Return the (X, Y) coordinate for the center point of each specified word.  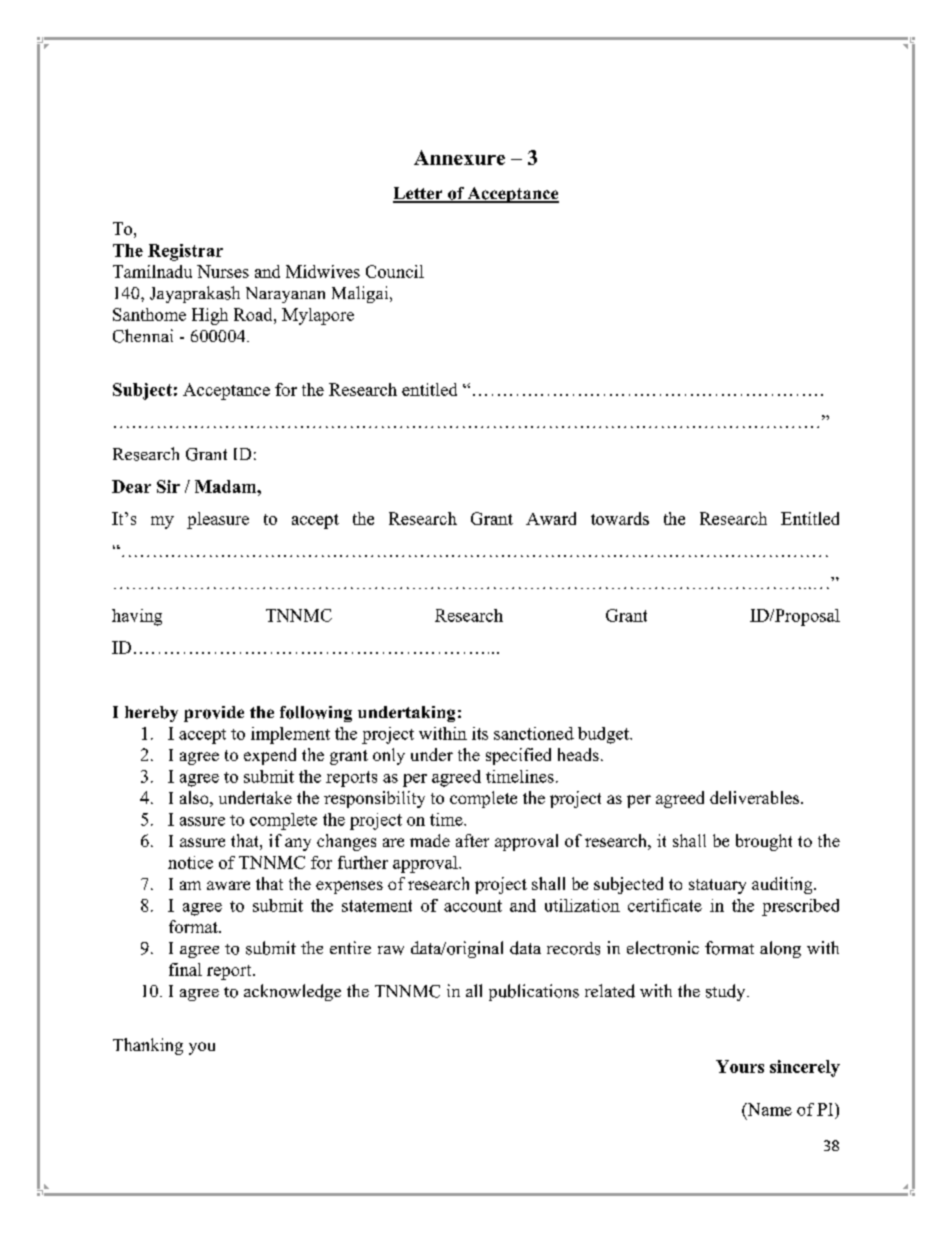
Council (395, 271)
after (472, 840)
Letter (419, 194)
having (137, 617)
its (480, 733)
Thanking (148, 1046)
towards (620, 518)
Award (551, 518)
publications (534, 992)
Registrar (185, 252)
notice (190, 862)
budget (604, 735)
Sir (168, 486)
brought (764, 842)
